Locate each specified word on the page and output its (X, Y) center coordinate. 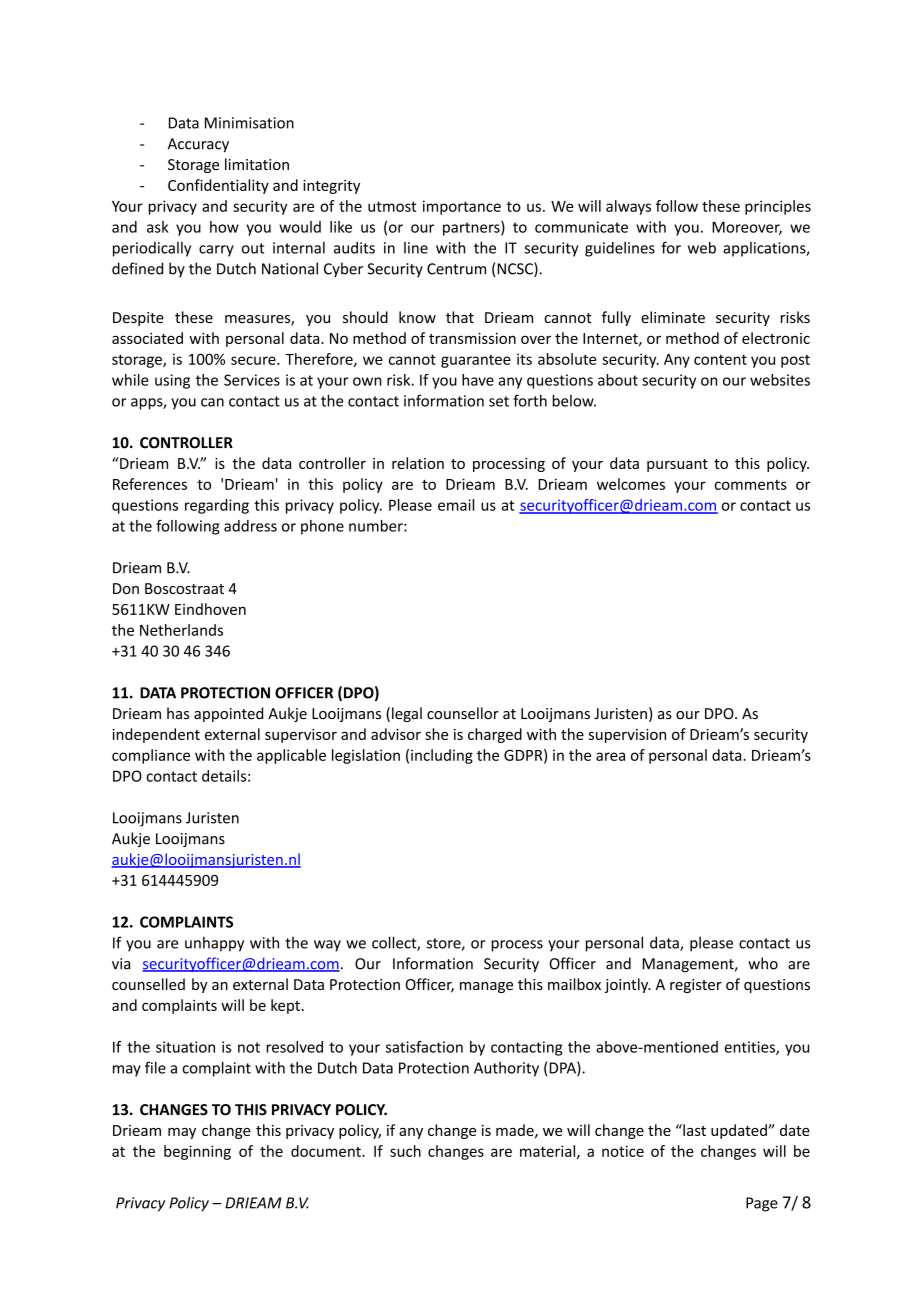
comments (751, 485)
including (442, 756)
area (610, 756)
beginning (197, 1152)
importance (462, 207)
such (405, 1151)
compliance (151, 756)
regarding (217, 506)
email (456, 505)
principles (778, 207)
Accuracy (198, 145)
